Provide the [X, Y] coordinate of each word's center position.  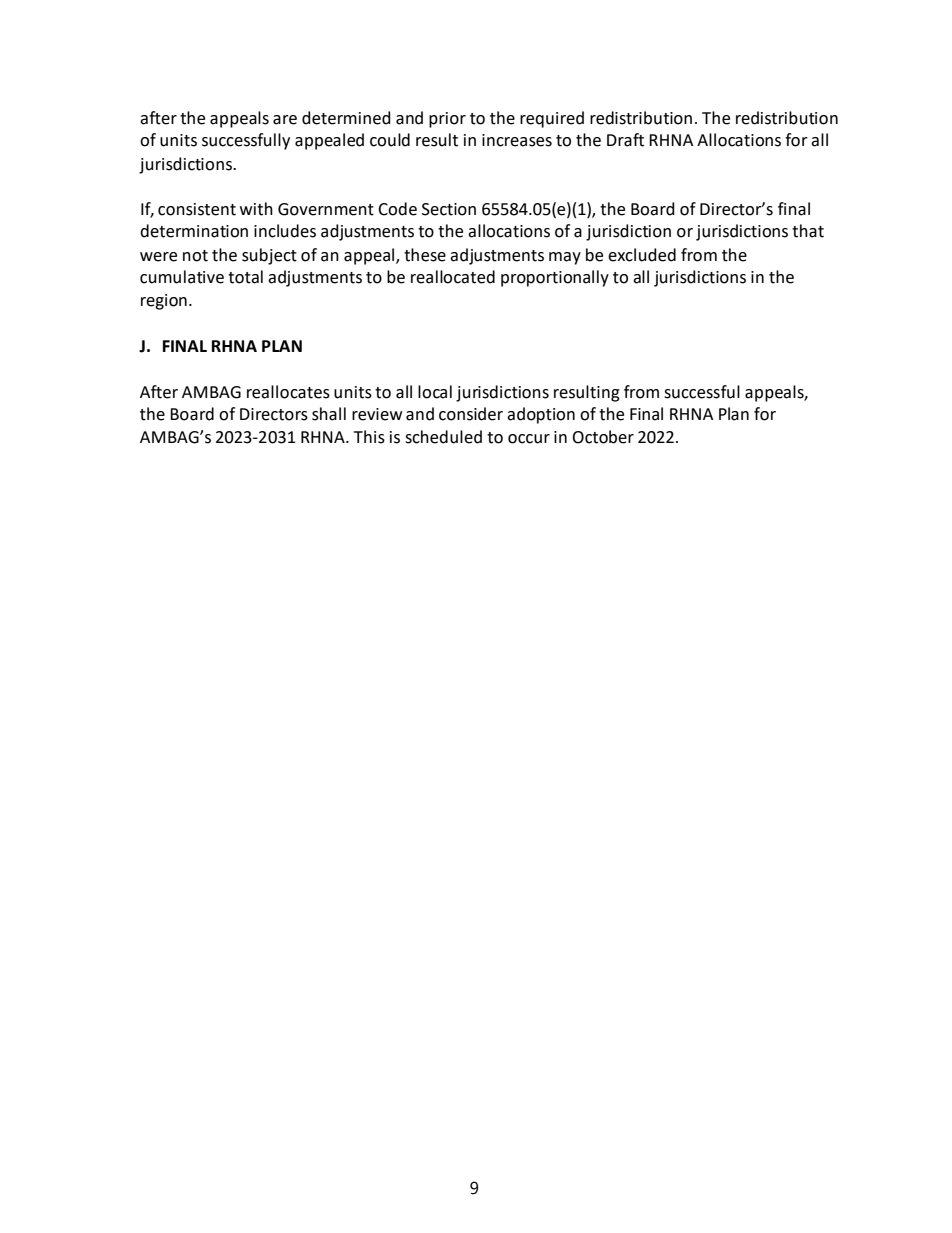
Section [449, 209]
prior [447, 120]
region [164, 302]
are [285, 120]
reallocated [453, 277]
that [808, 231]
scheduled [443, 437]
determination [194, 231]
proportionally [555, 278]
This [369, 437]
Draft [625, 140]
